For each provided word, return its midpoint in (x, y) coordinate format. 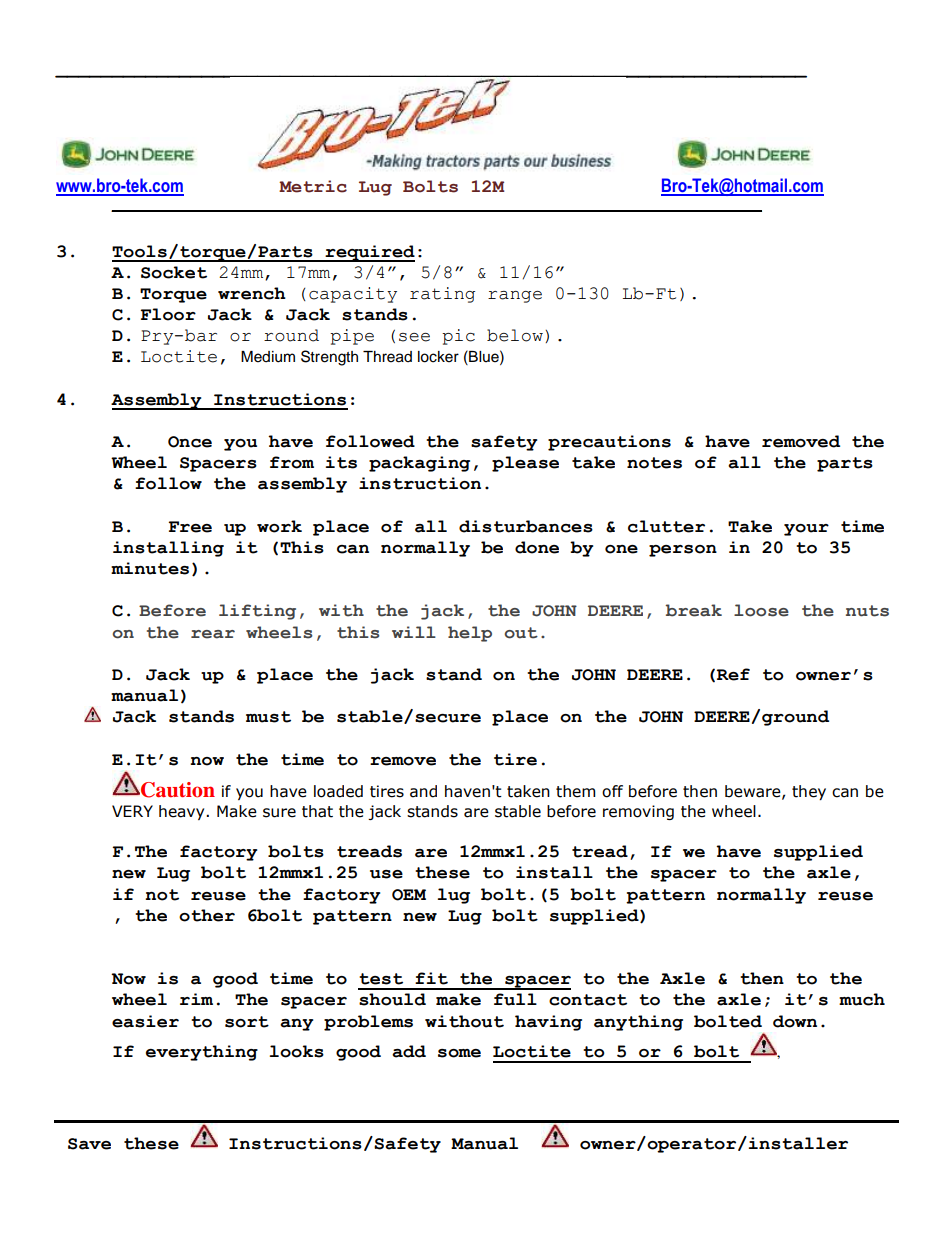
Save (89, 1144)
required (369, 253)
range (515, 297)
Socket (174, 272)
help (470, 634)
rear (213, 634)
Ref (733, 674)
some (459, 1053)
